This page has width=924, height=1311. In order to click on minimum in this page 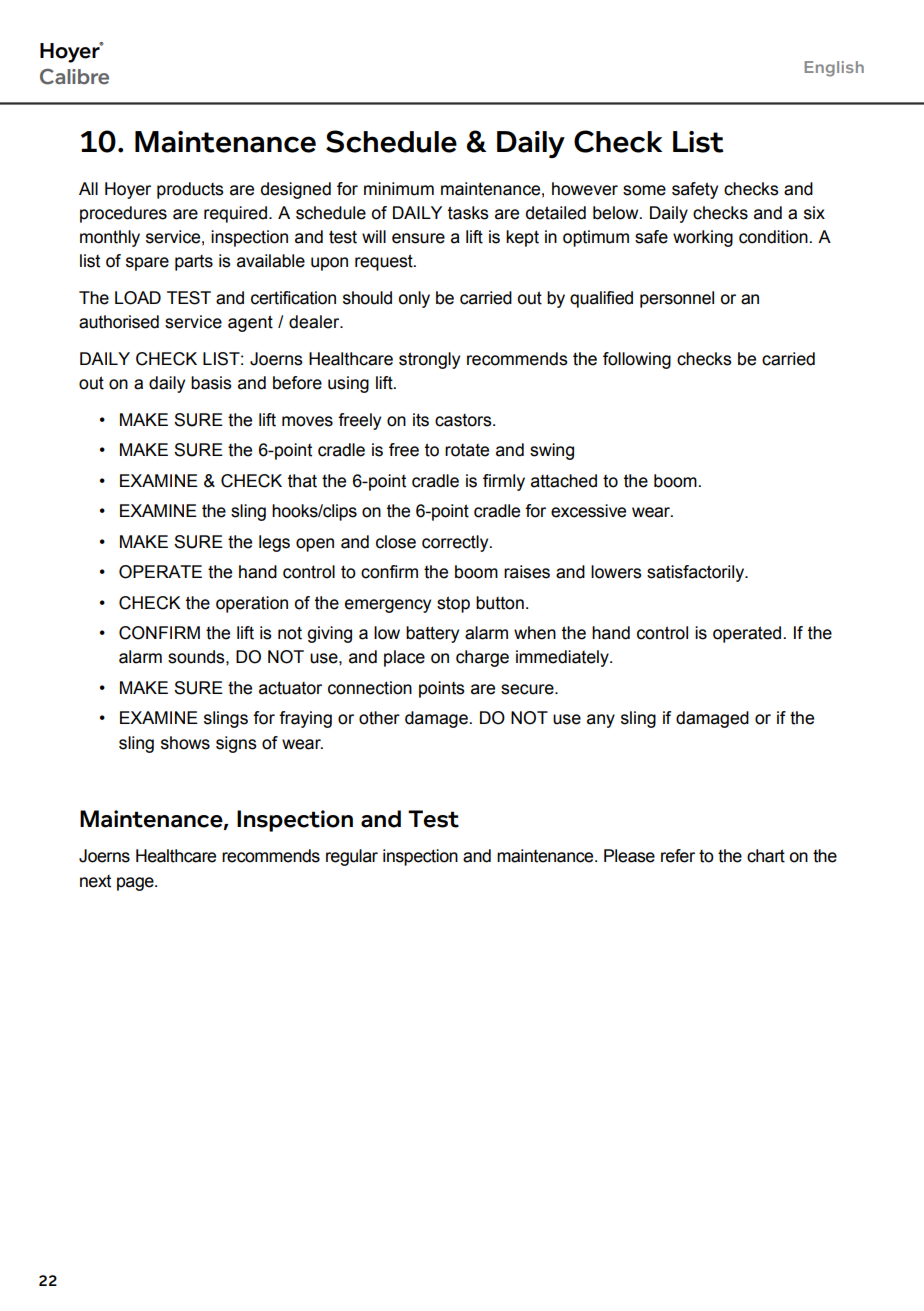, I will do `click(399, 189)`.
